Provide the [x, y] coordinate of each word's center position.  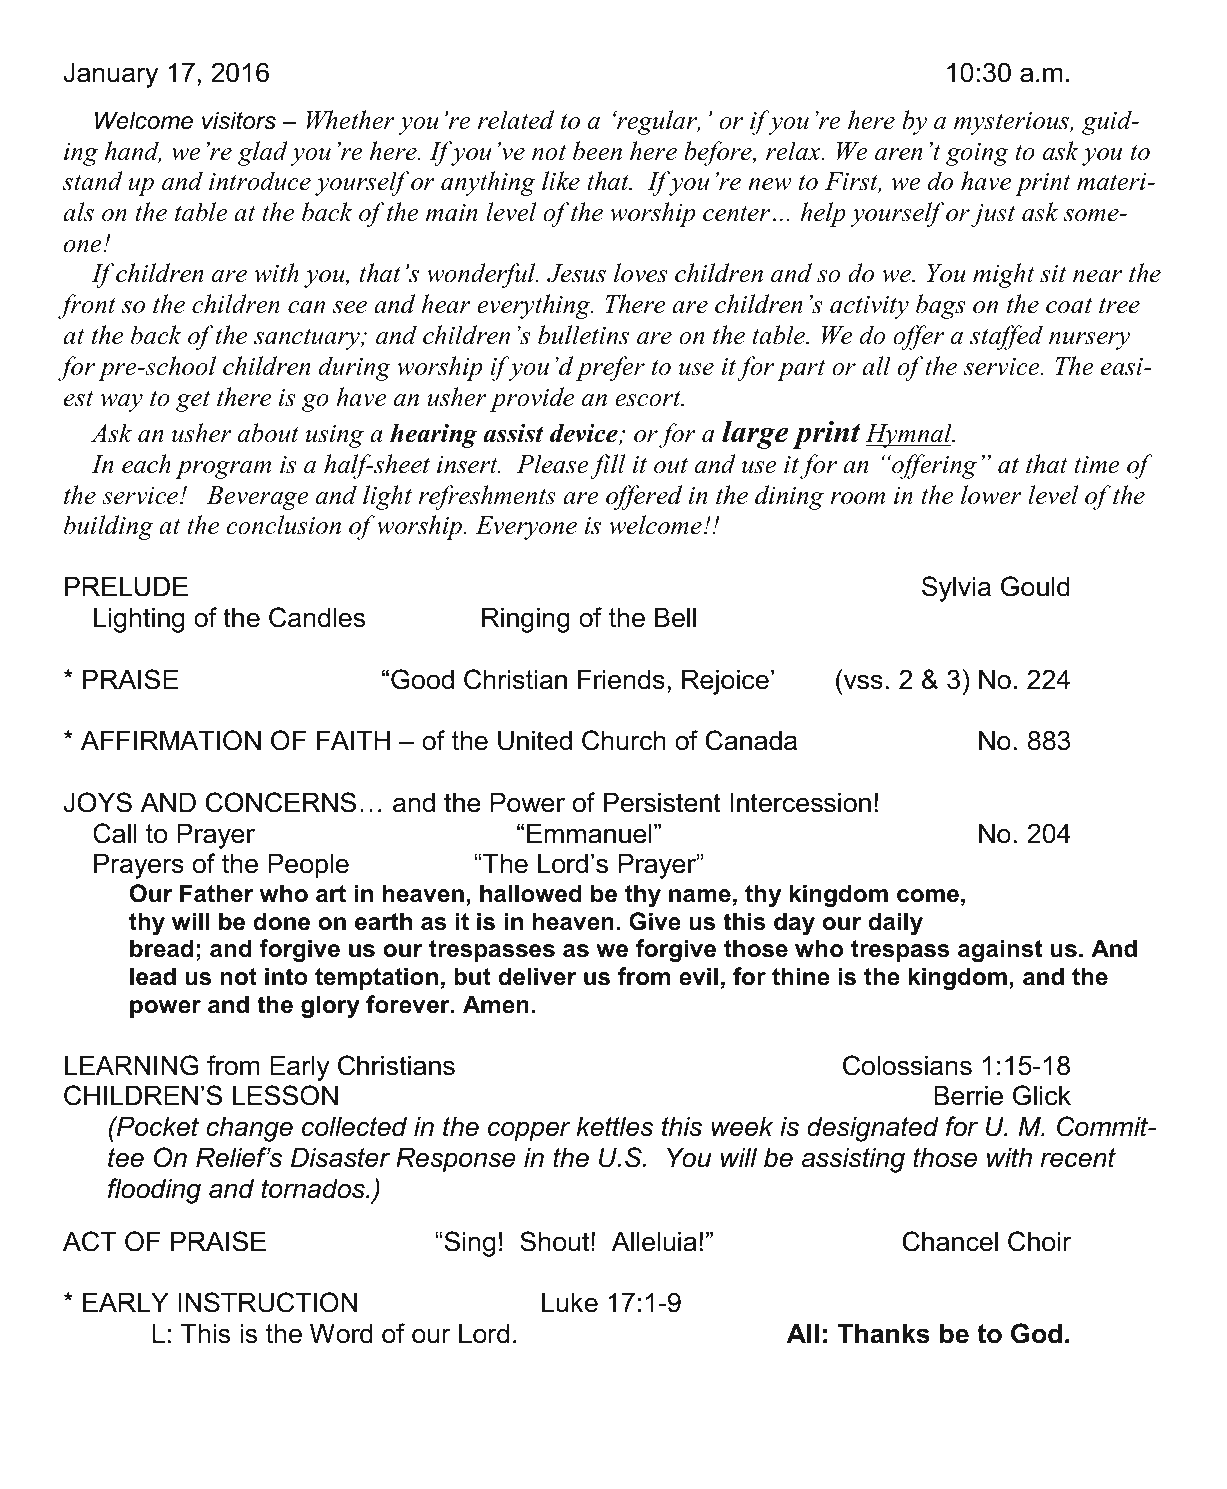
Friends [621, 679]
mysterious [1012, 123]
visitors [239, 120]
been [597, 151]
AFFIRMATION [171, 740]
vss [863, 682]
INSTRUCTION [267, 1302]
